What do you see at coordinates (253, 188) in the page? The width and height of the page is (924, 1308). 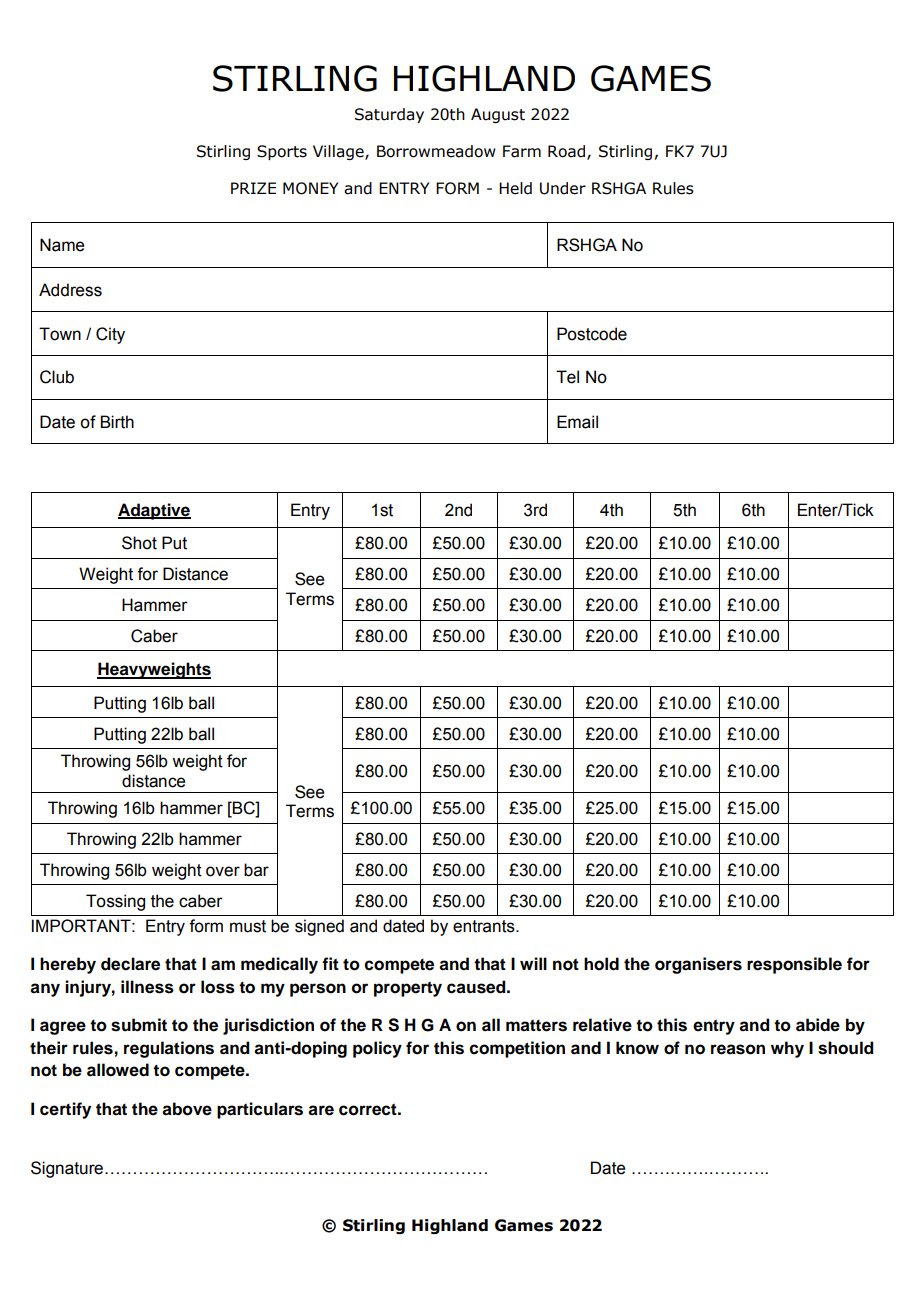 I see `PRIZE` at bounding box center [253, 188].
